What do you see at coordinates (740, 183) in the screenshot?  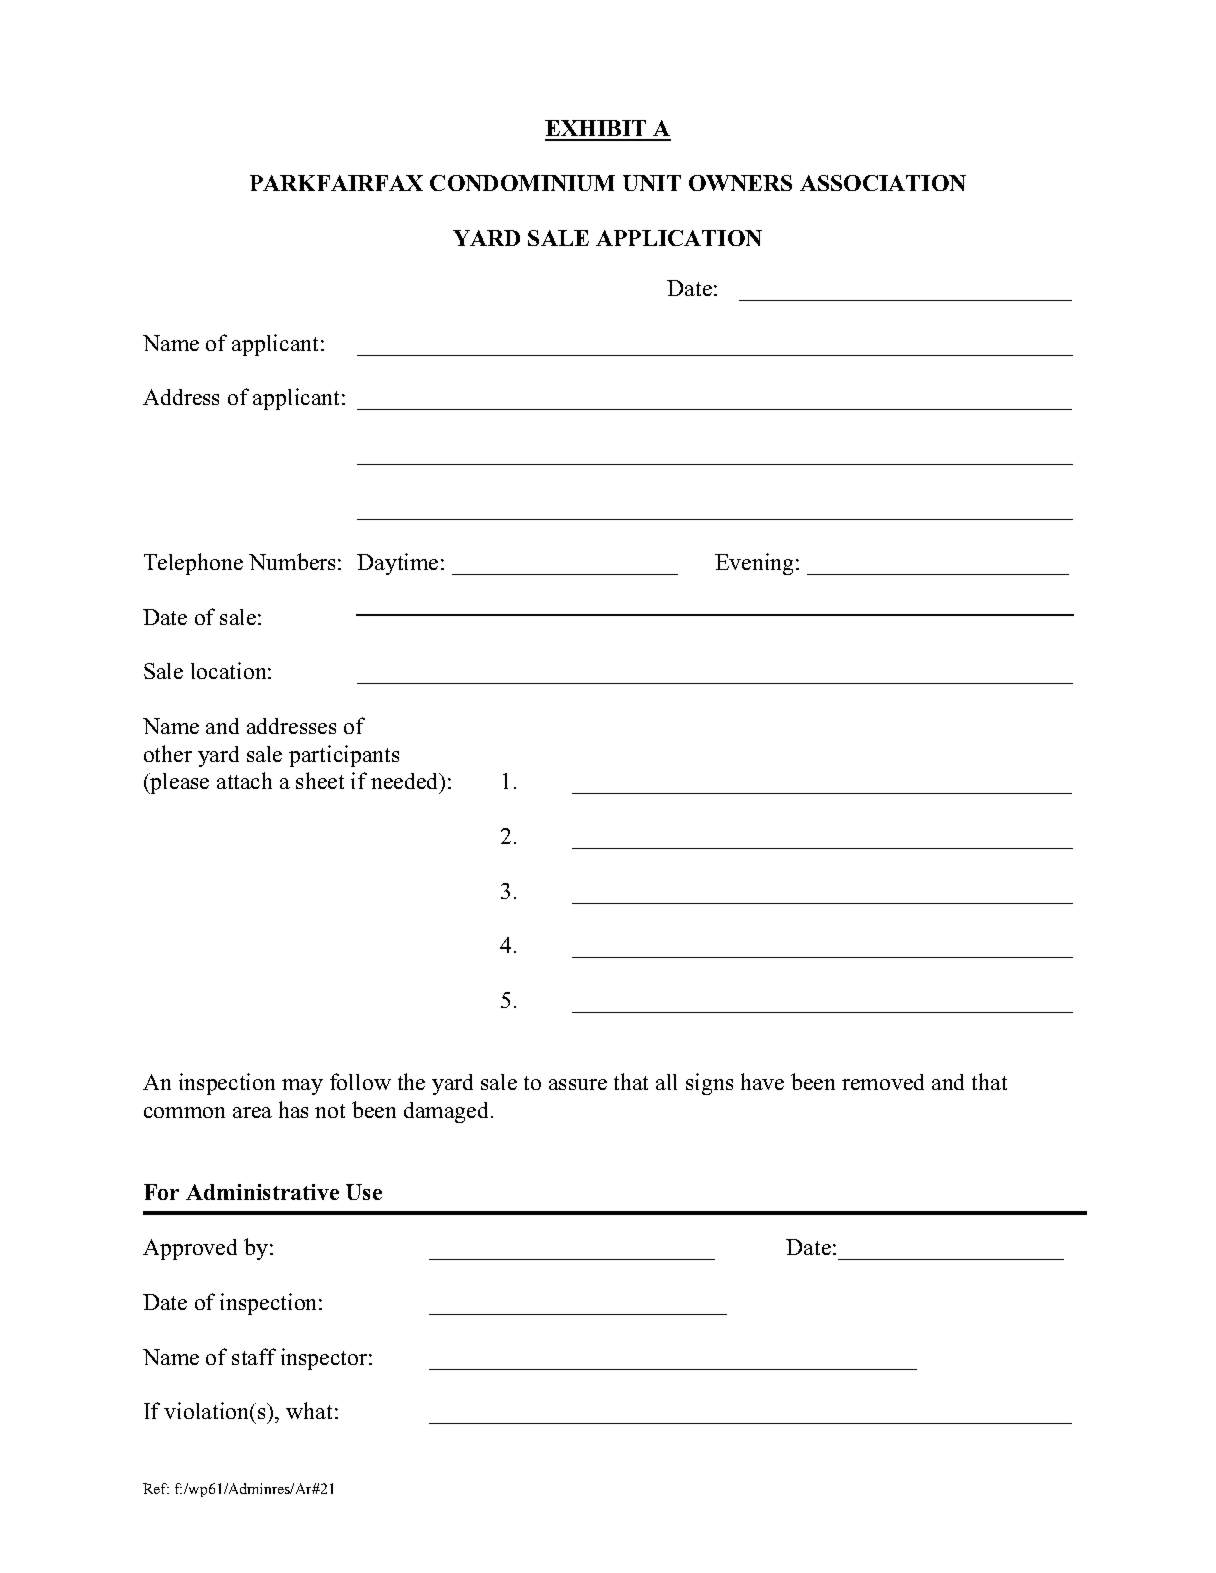 I see `OWNERS` at bounding box center [740, 183].
